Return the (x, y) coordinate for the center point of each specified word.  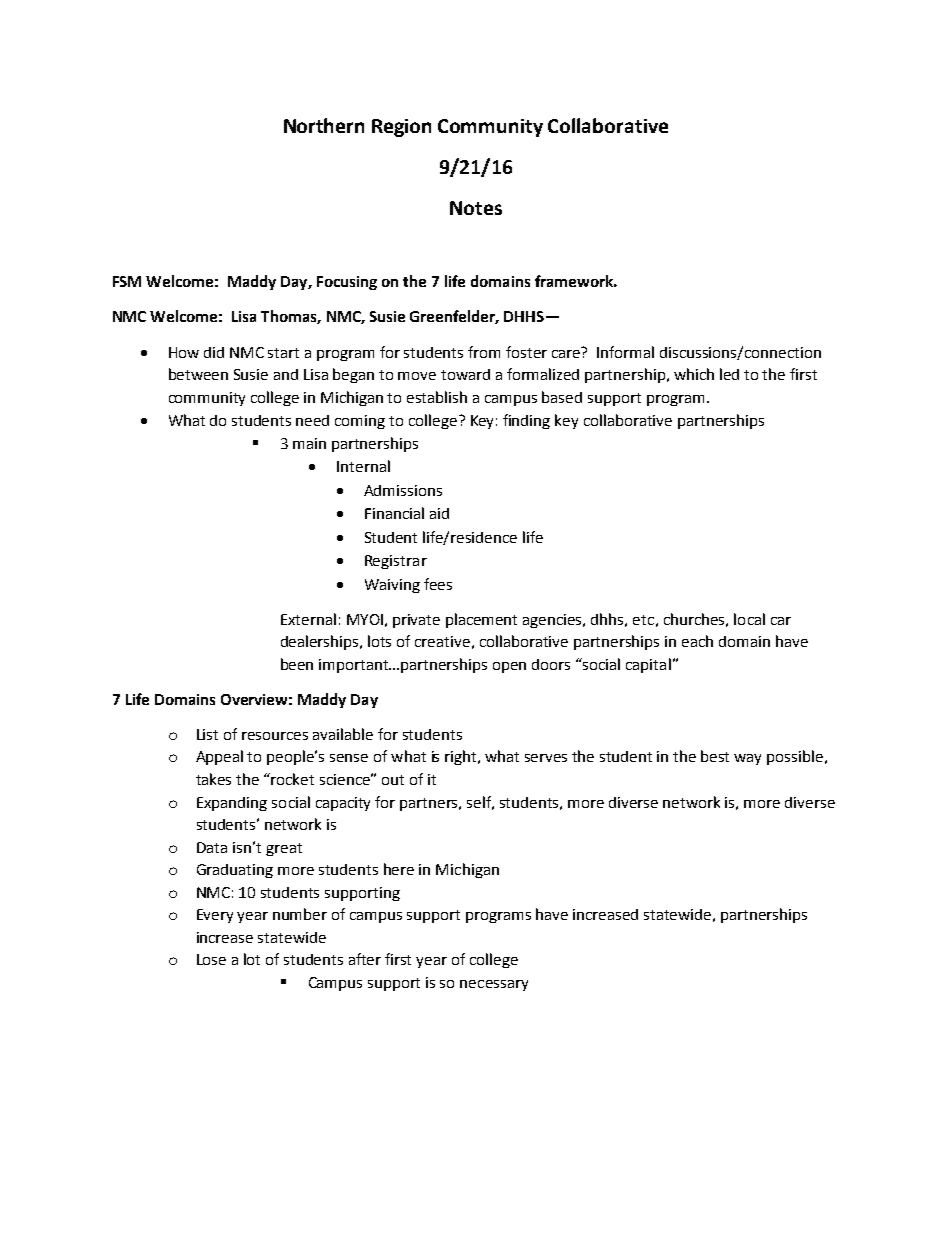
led (729, 374)
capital (648, 665)
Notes (476, 208)
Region (401, 128)
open (509, 667)
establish (437, 397)
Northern (324, 125)
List (207, 734)
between (198, 374)
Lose (211, 959)
